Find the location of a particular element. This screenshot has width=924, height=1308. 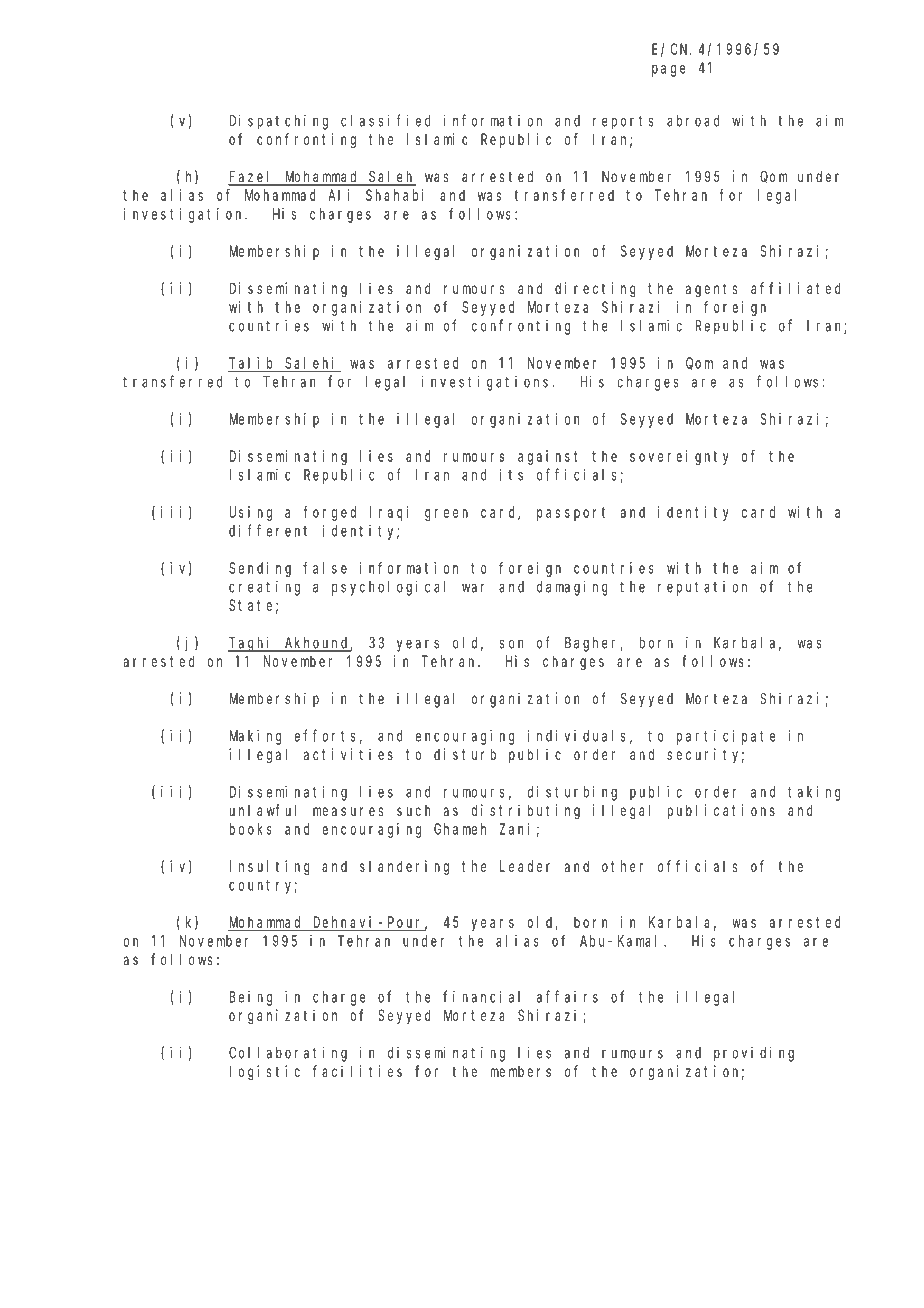

Using is located at coordinates (251, 513).
